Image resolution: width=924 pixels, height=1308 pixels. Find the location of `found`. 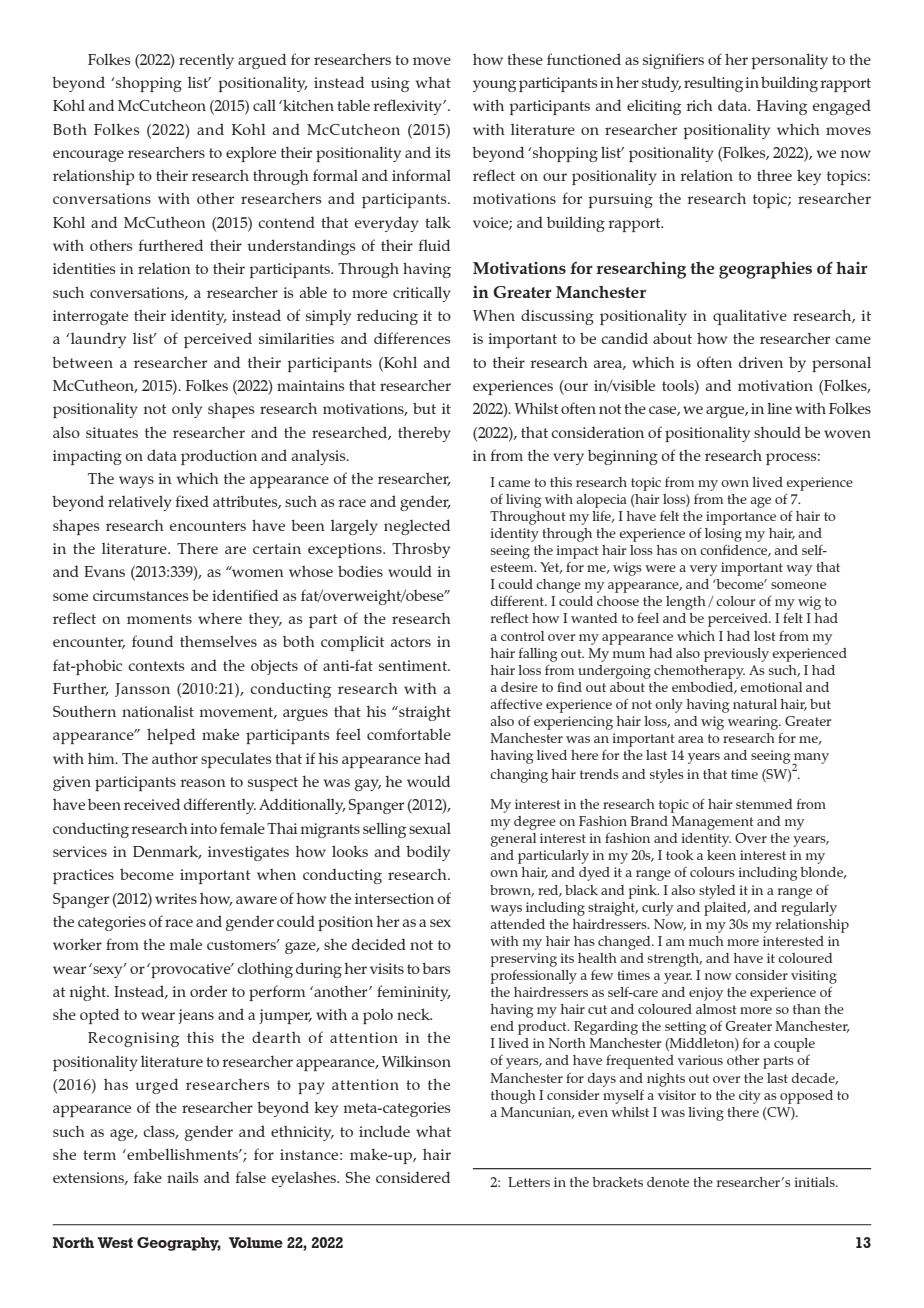

found is located at coordinates (152, 641).
